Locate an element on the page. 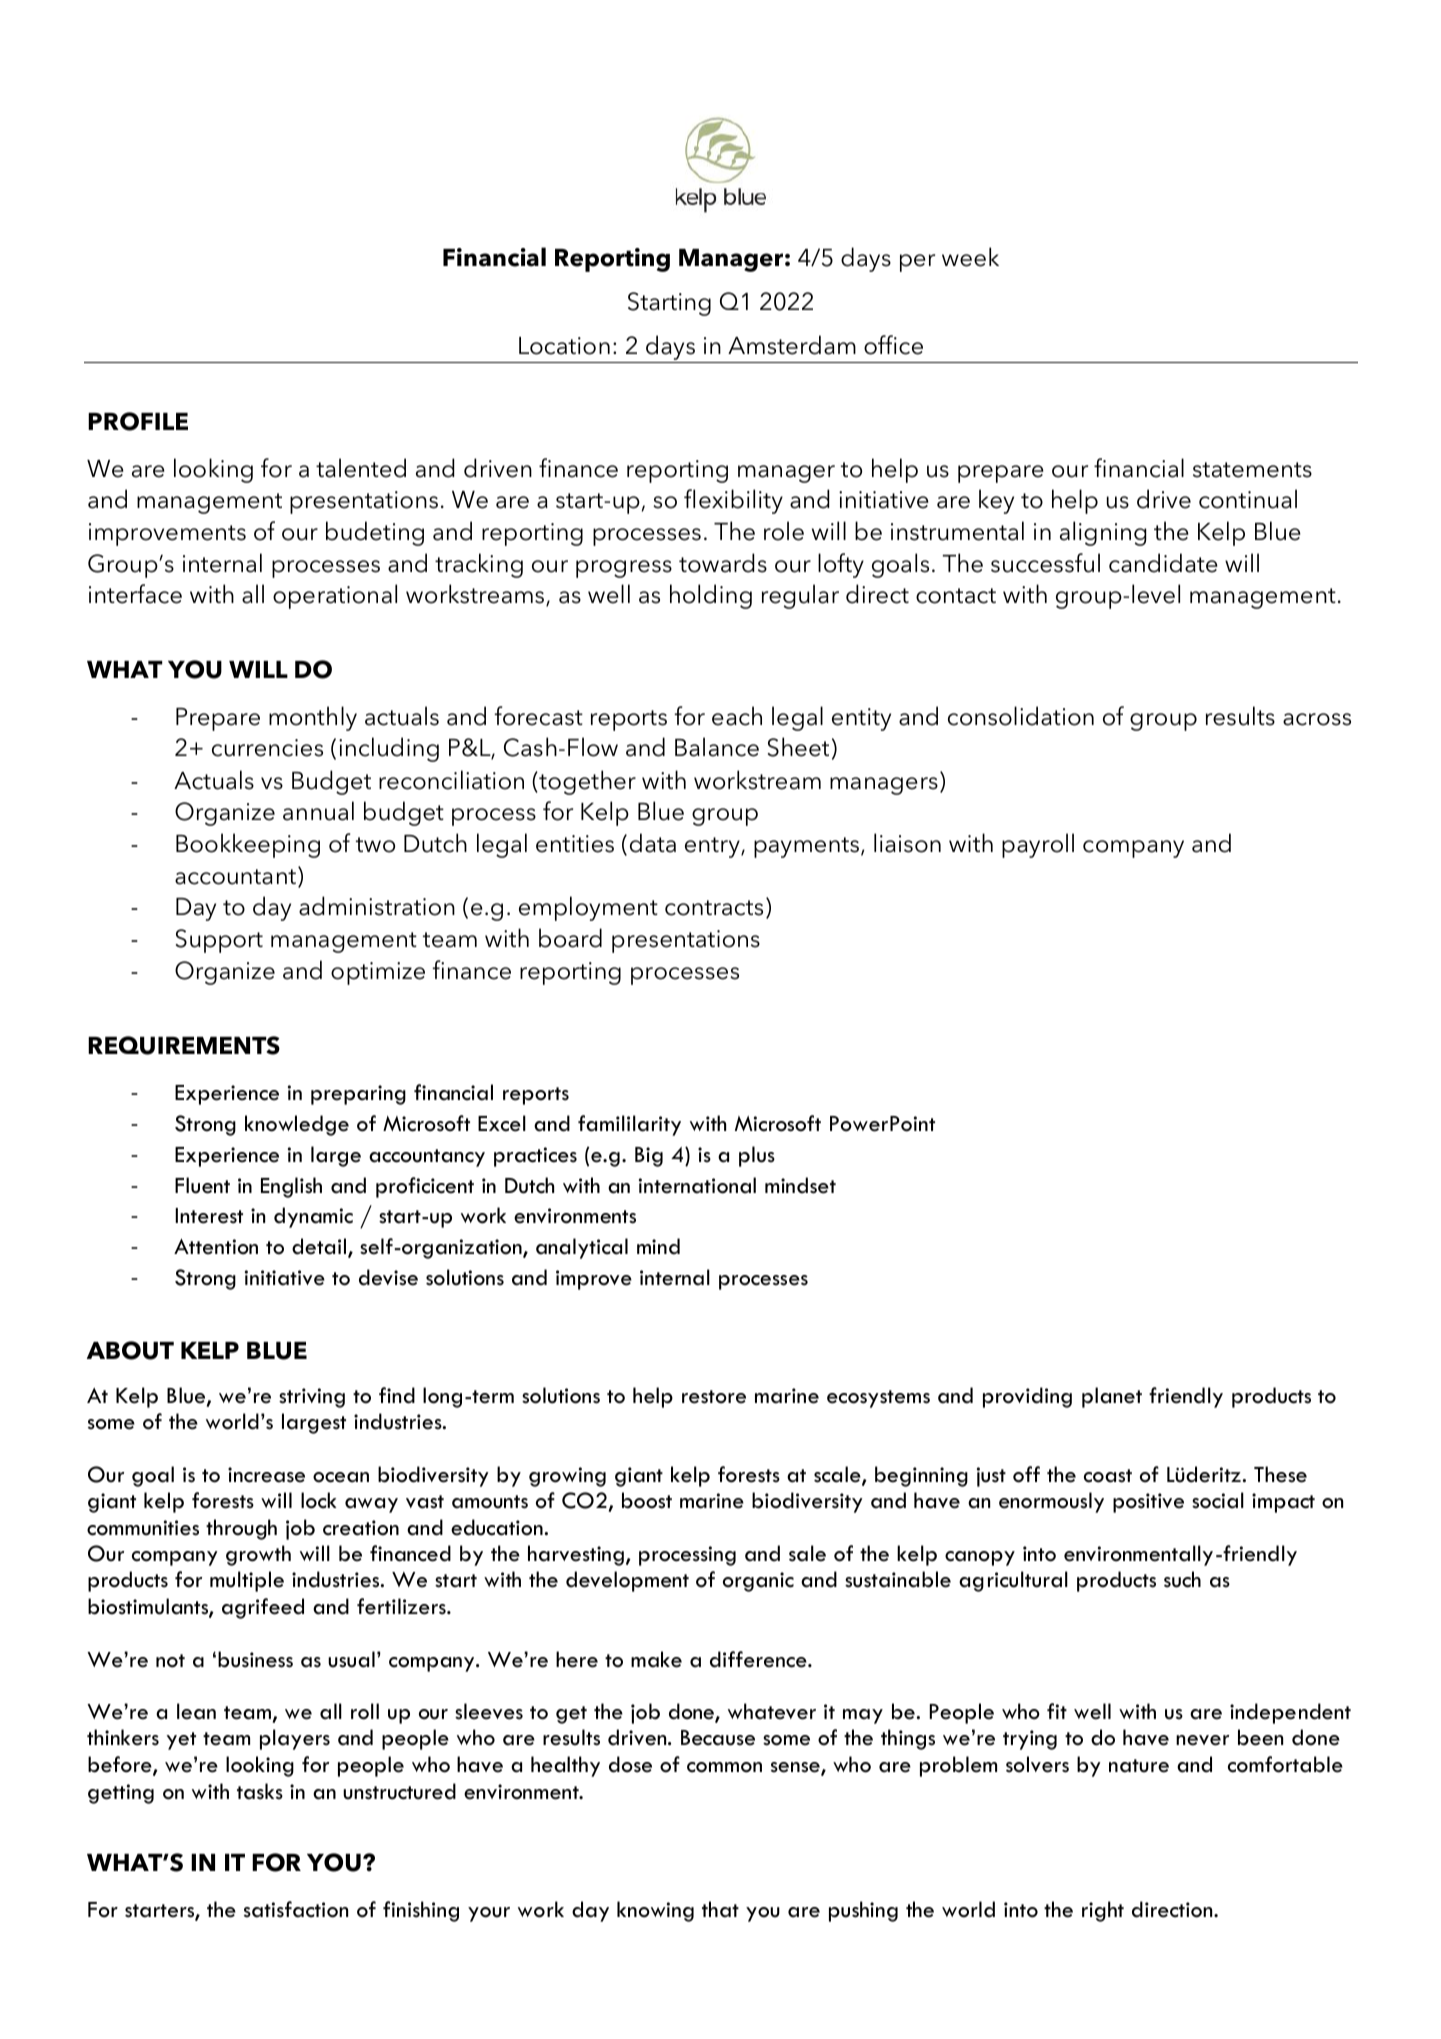 Image resolution: width=1441 pixels, height=2039 pixels. knowledge is located at coordinates (297, 1125).
